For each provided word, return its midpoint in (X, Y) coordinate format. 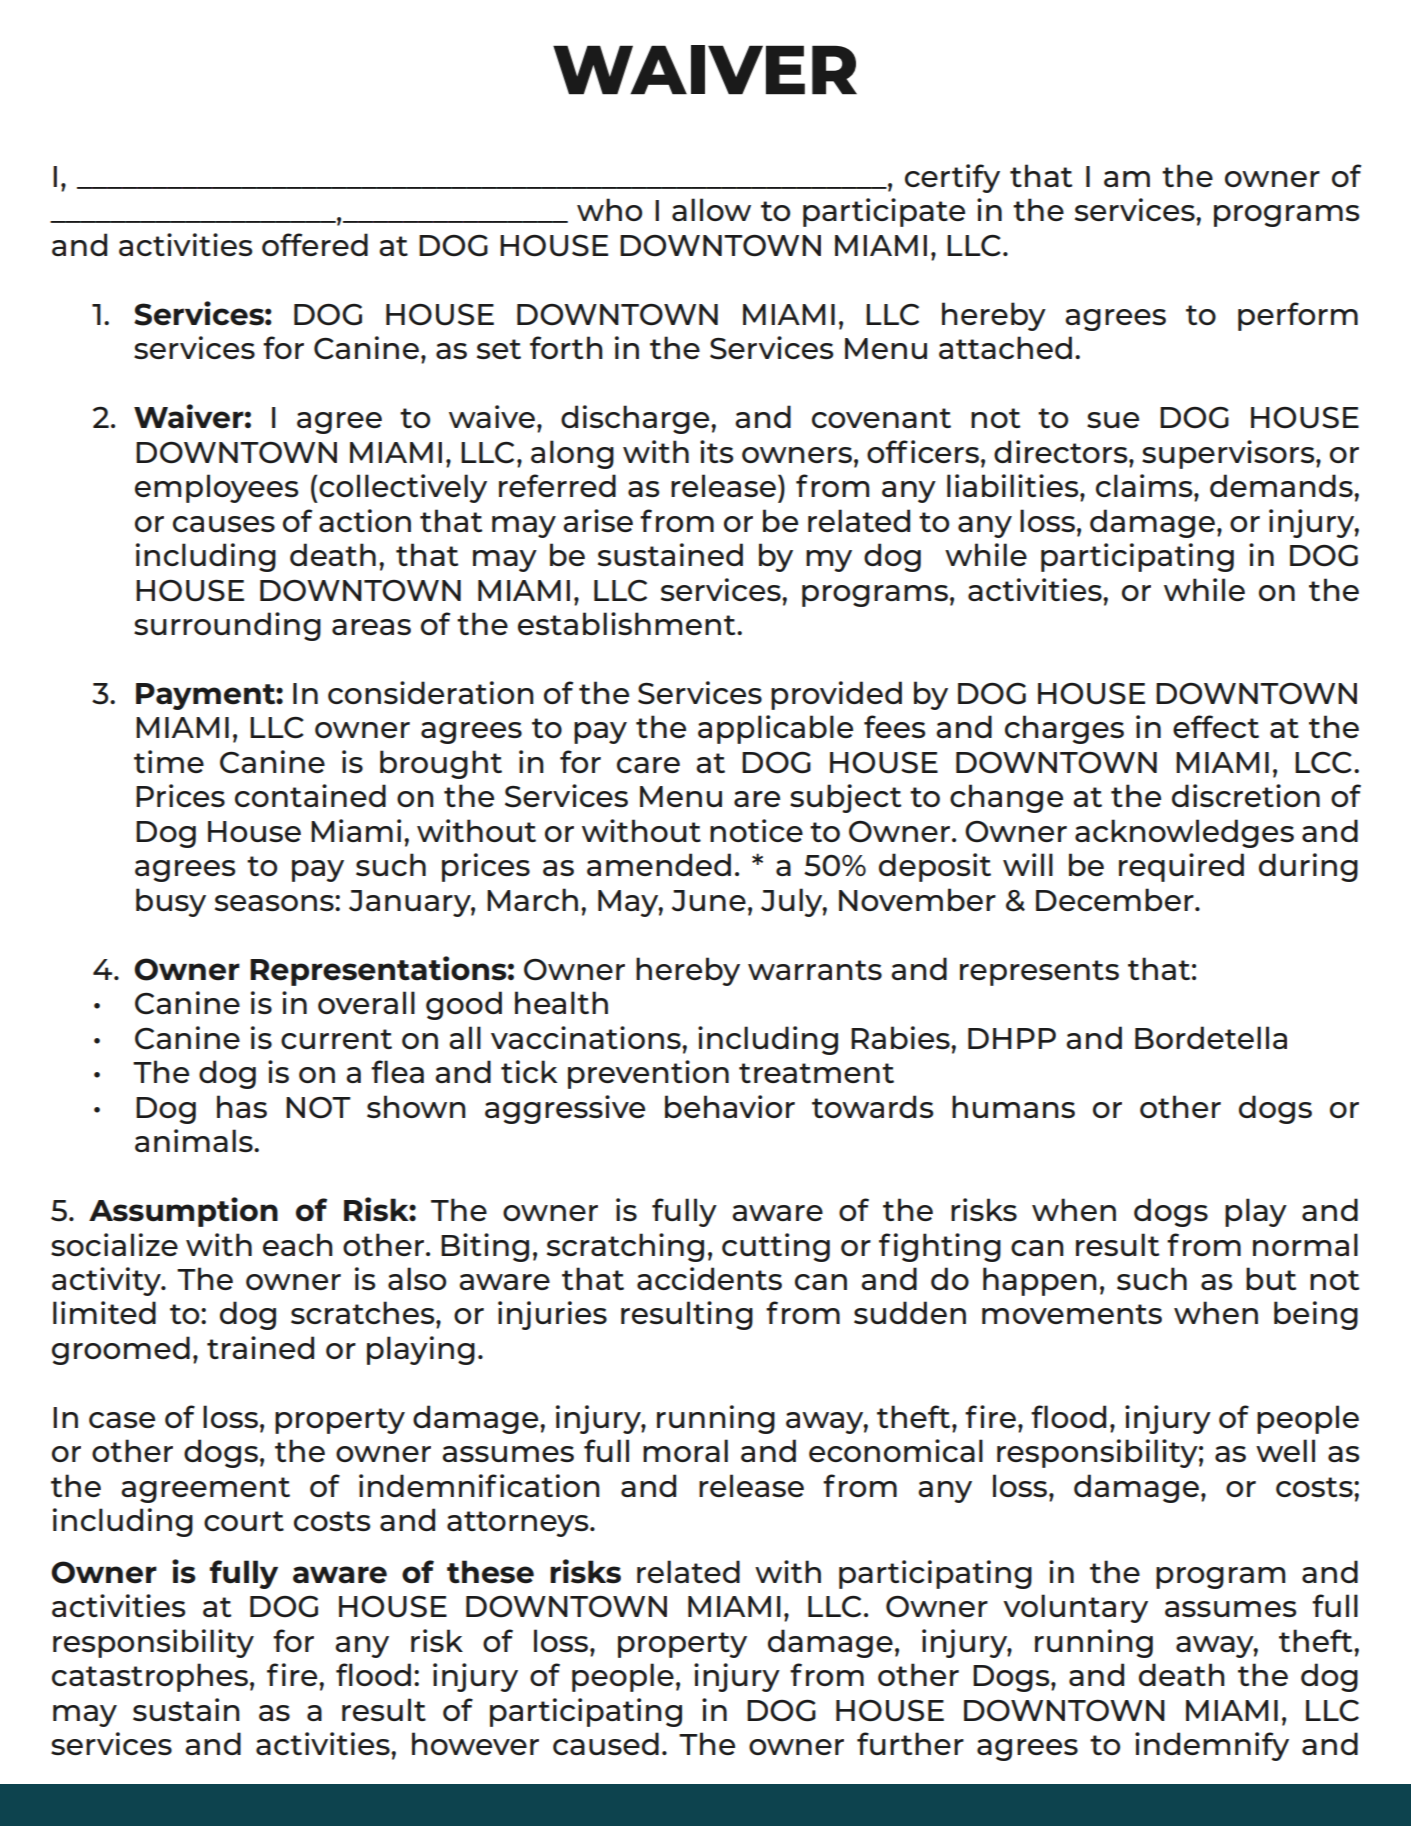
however (475, 1743)
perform (1298, 316)
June (709, 901)
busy (171, 902)
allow (711, 209)
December (1116, 899)
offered (315, 244)
